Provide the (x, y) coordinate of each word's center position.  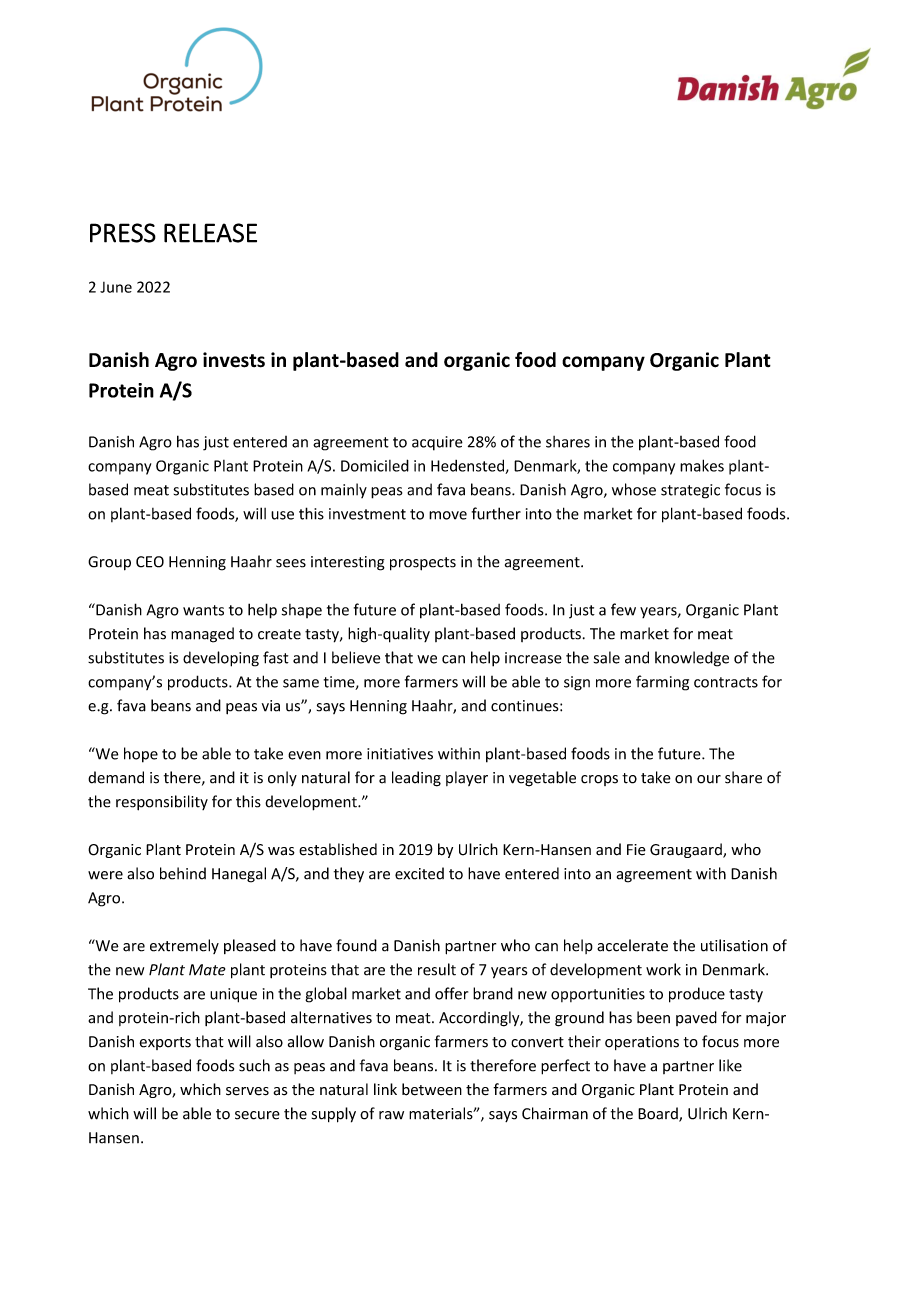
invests (234, 360)
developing (221, 659)
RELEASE (210, 233)
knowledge (692, 659)
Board (659, 1114)
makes (702, 465)
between (432, 1089)
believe (356, 657)
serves (247, 1091)
